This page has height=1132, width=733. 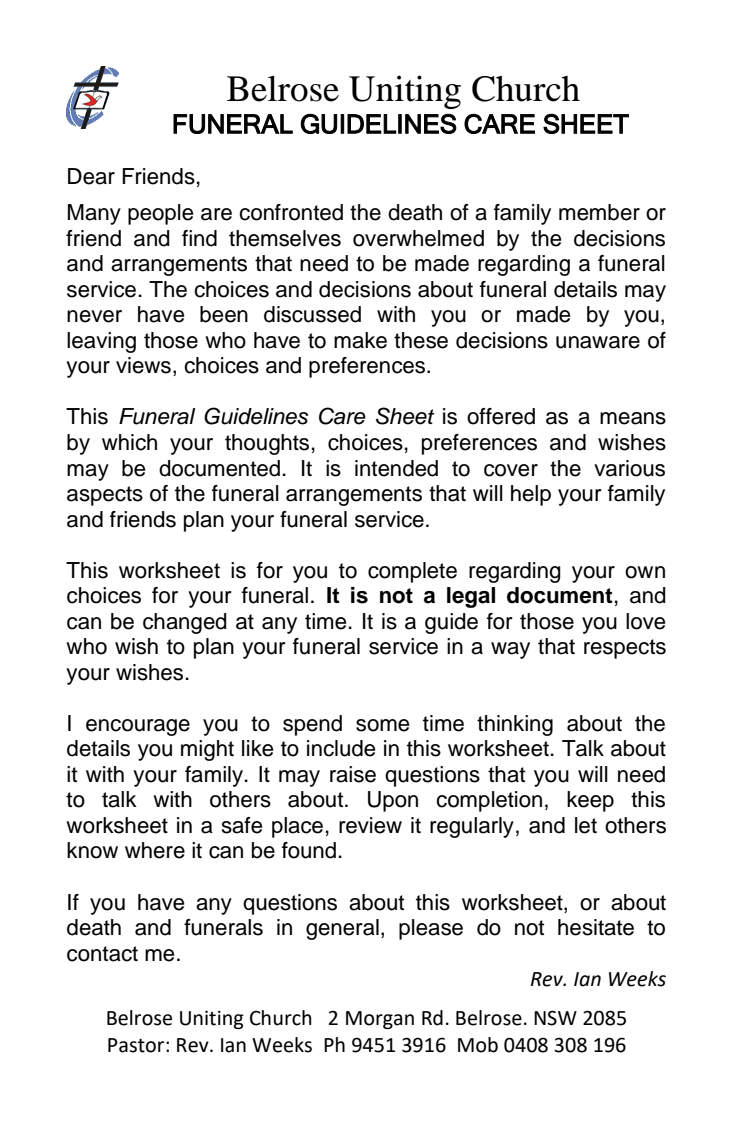 What do you see at coordinates (102, 954) in the page?
I see `contact` at bounding box center [102, 954].
